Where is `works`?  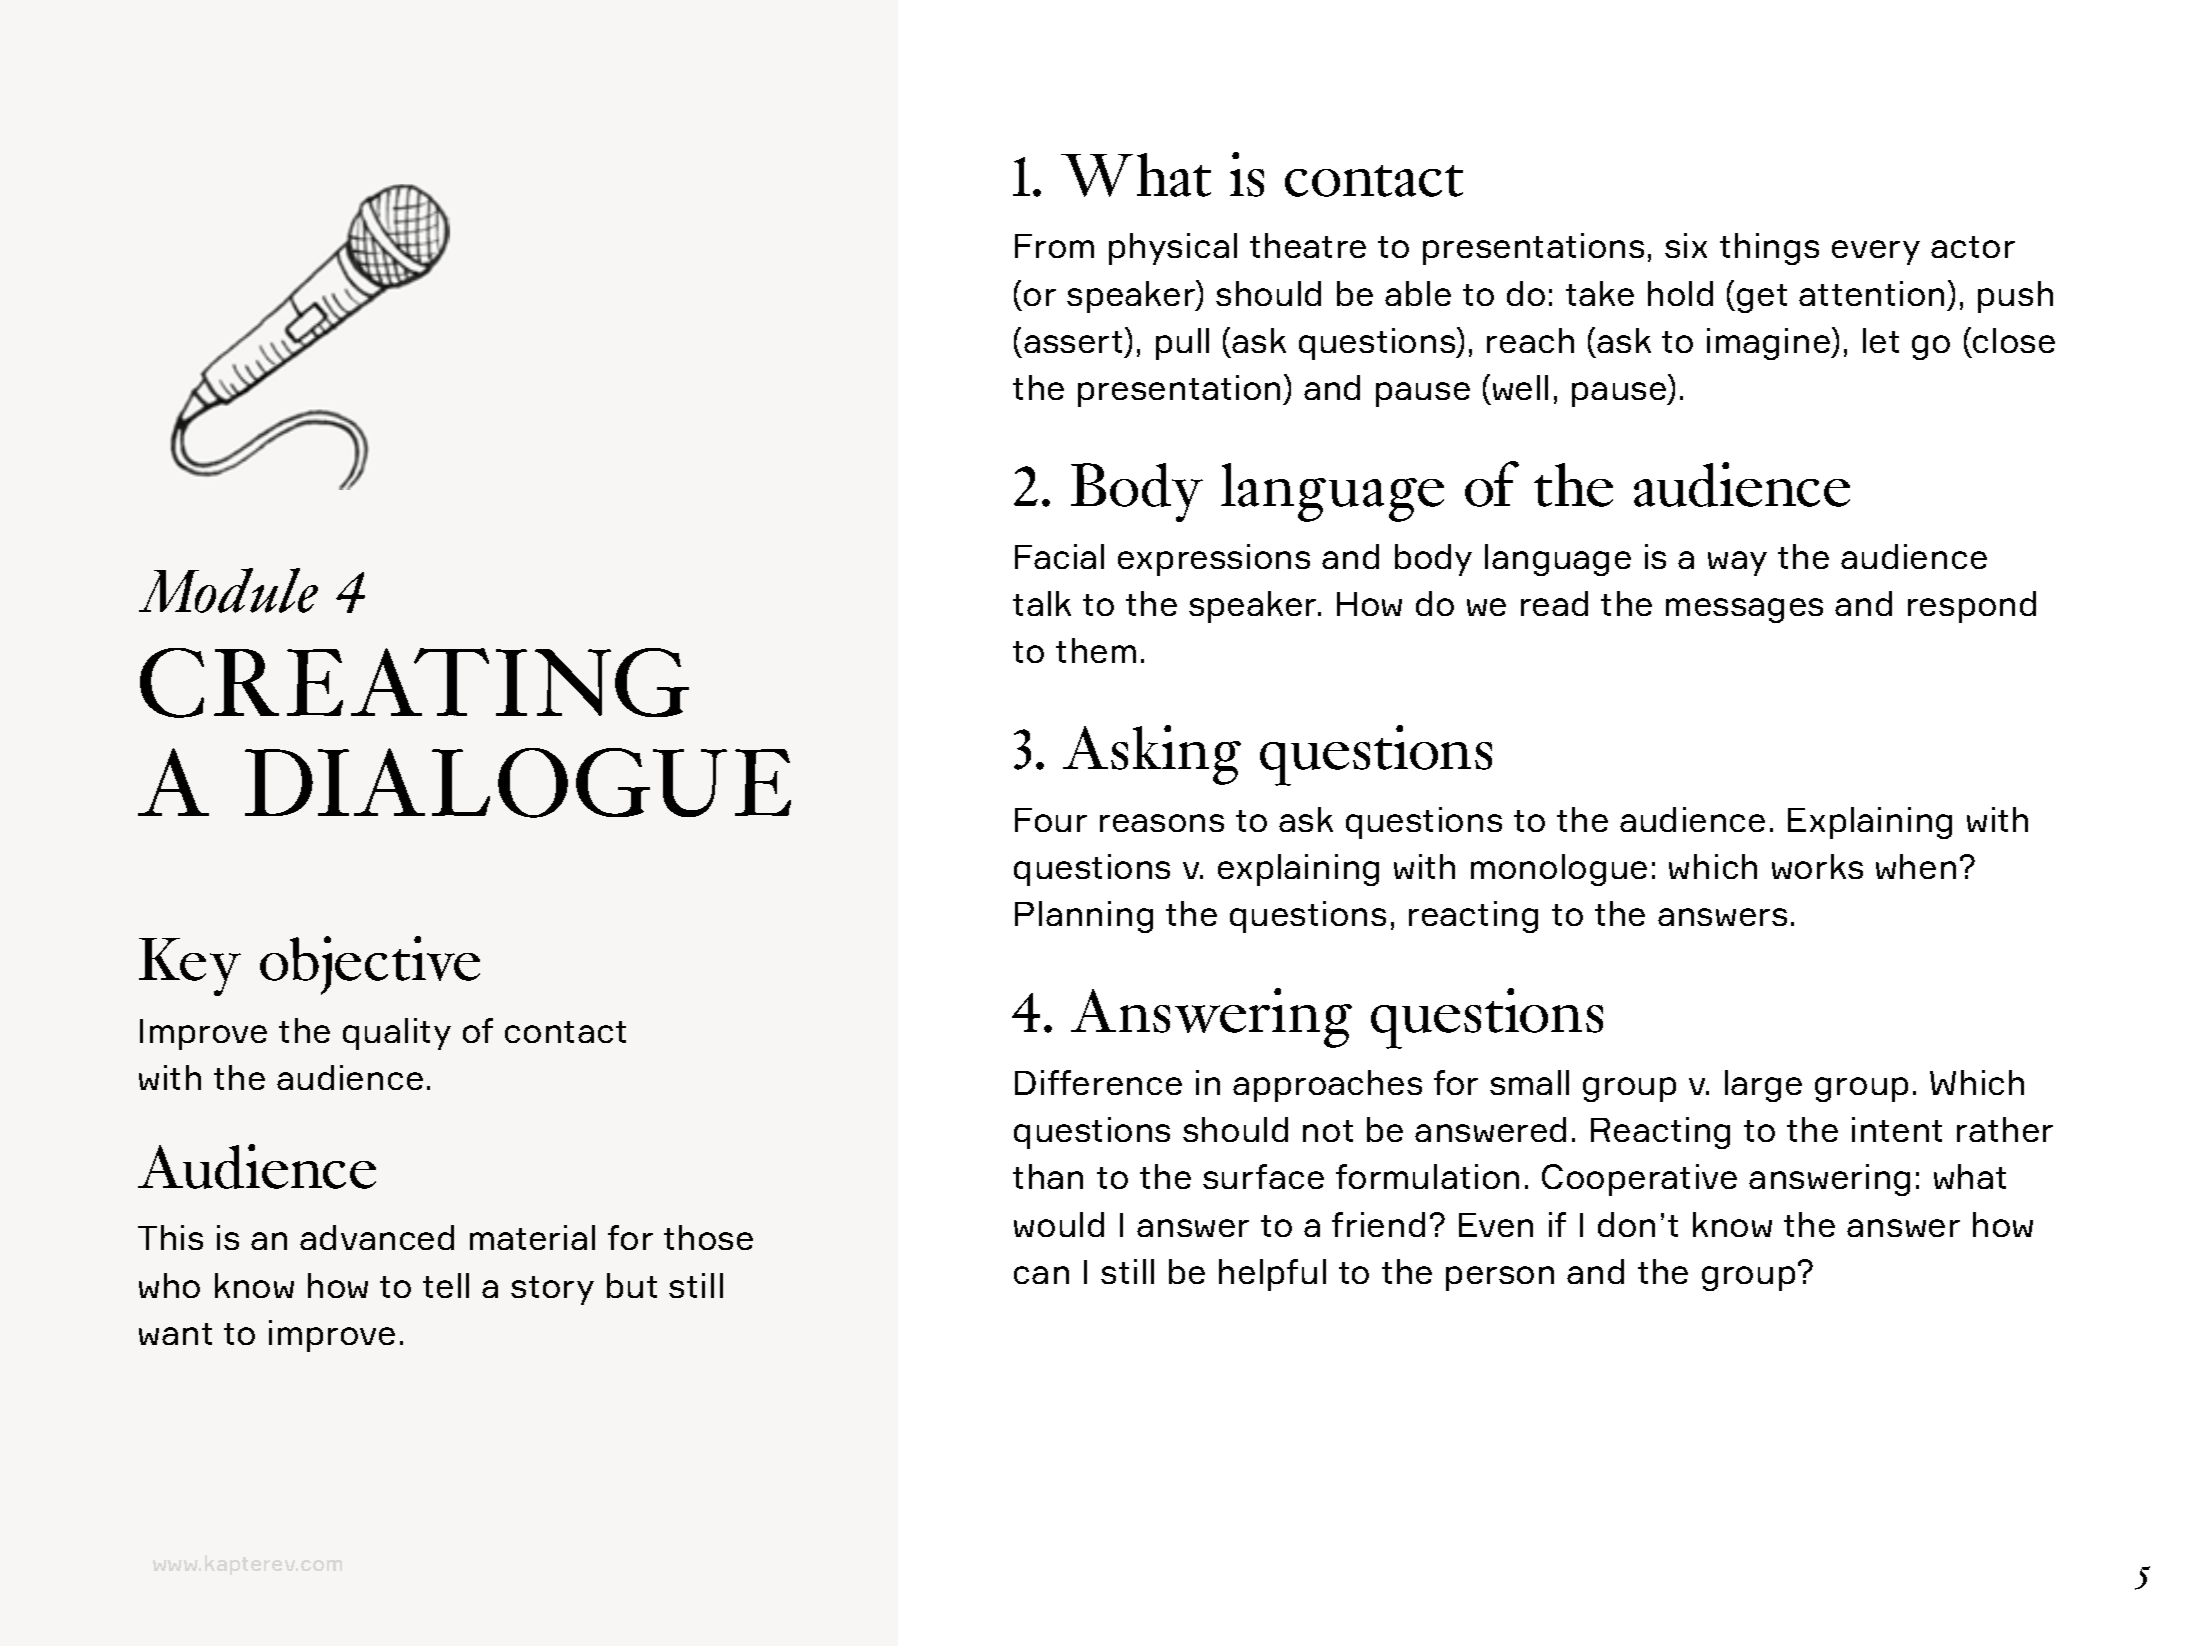 works is located at coordinates (1817, 866).
